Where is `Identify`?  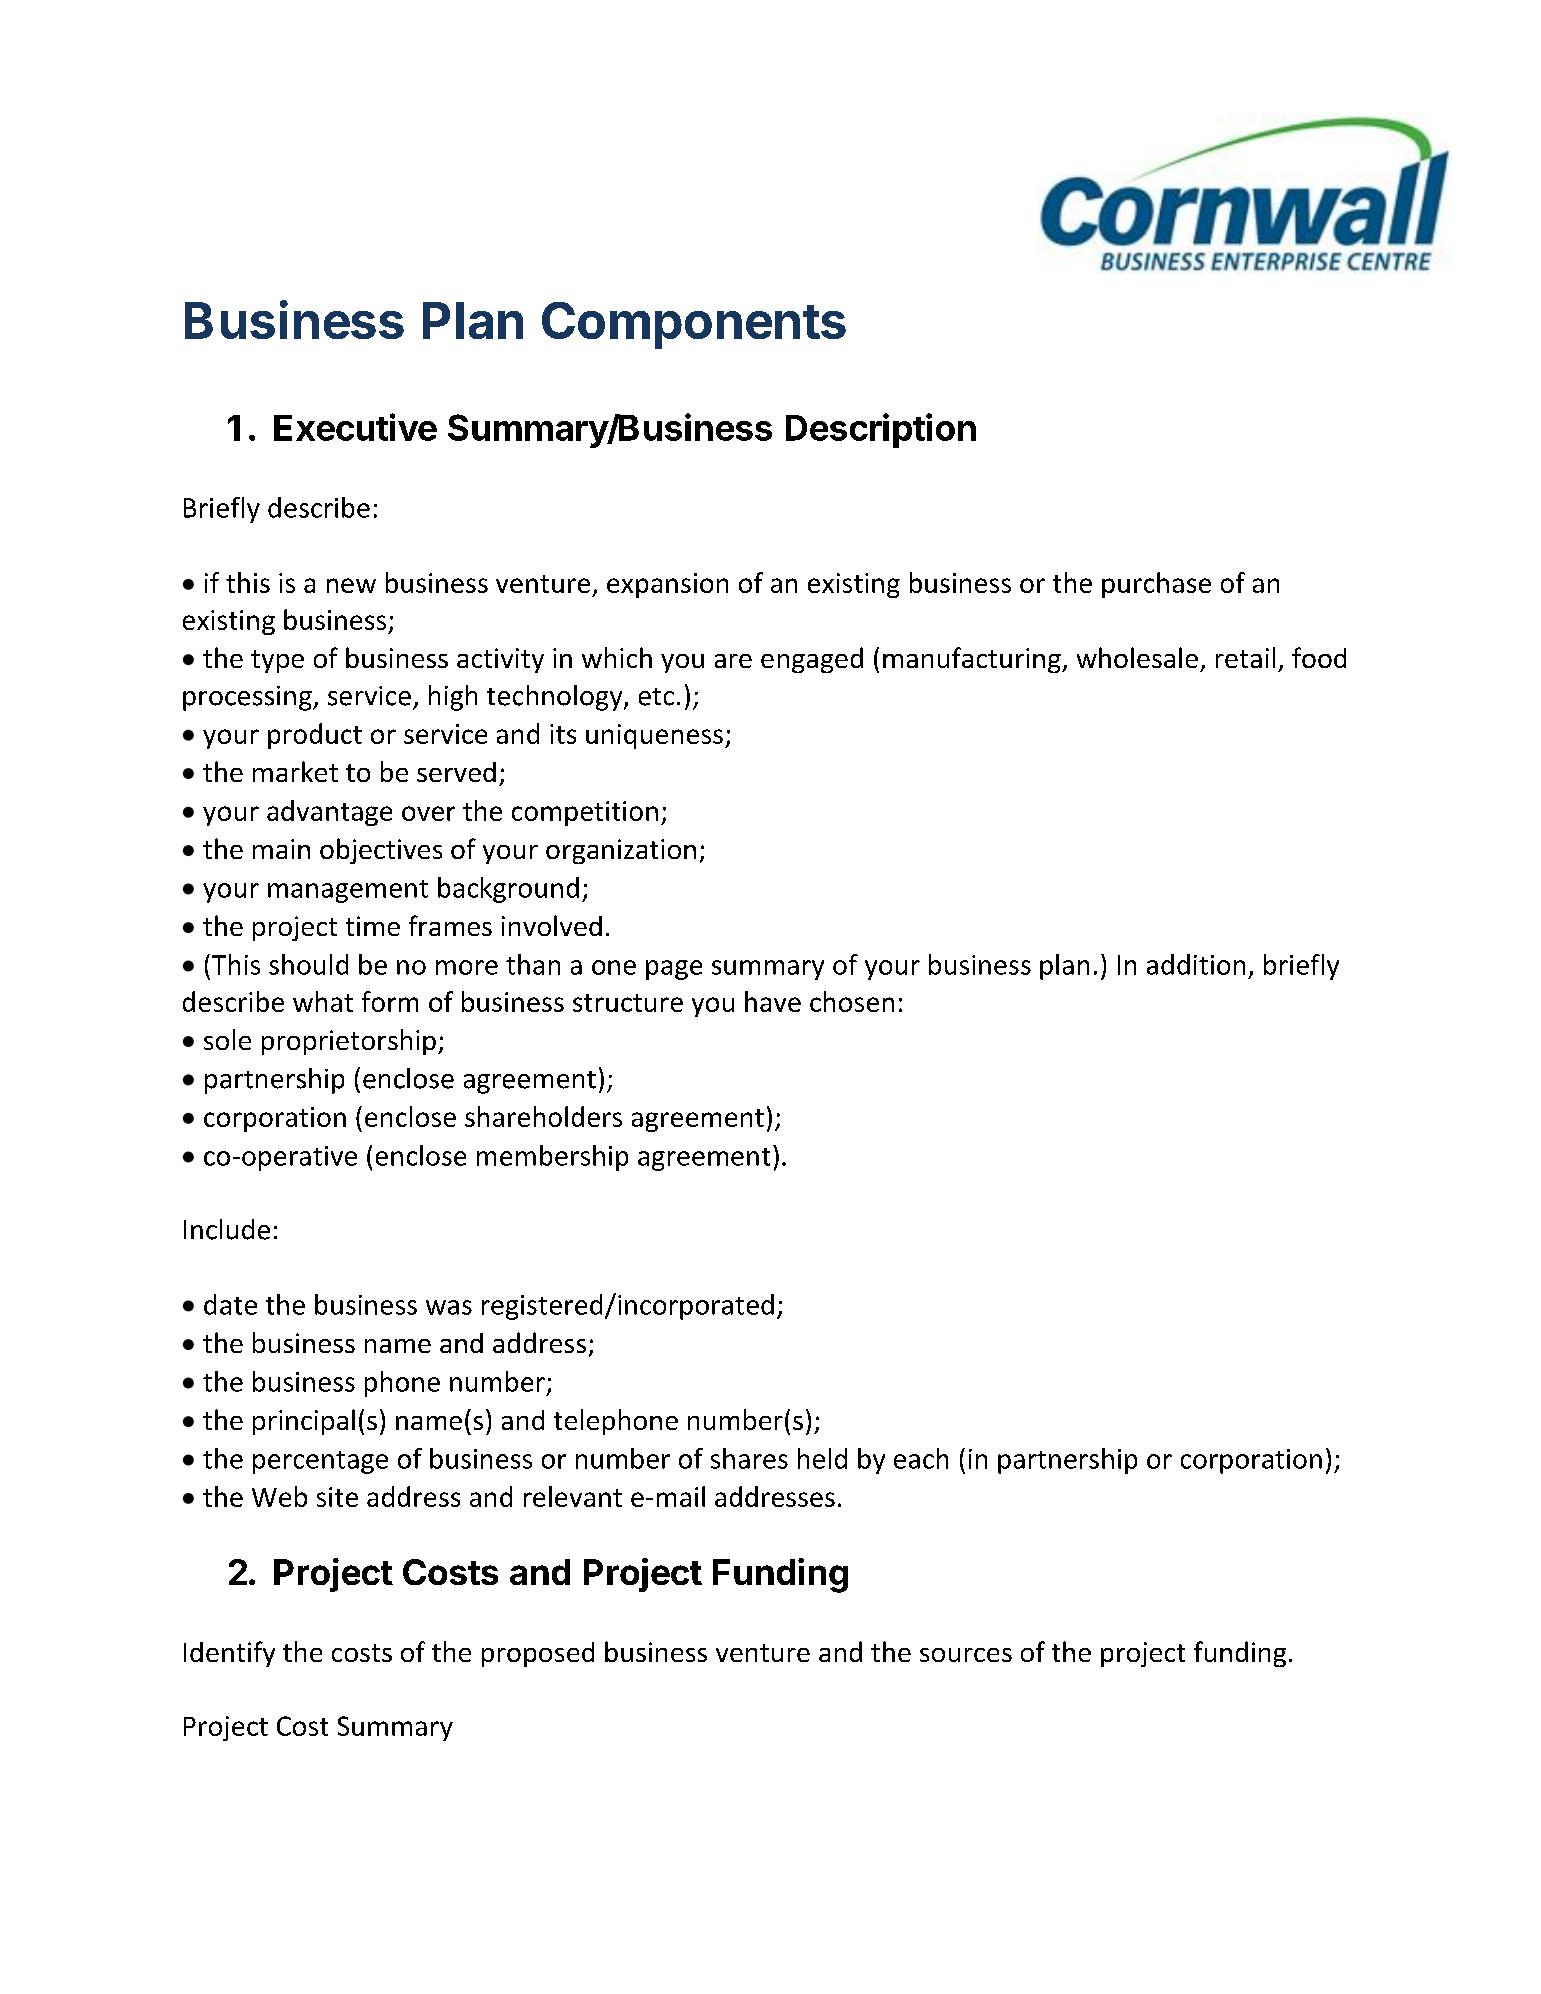
Identify is located at coordinates (229, 1654).
